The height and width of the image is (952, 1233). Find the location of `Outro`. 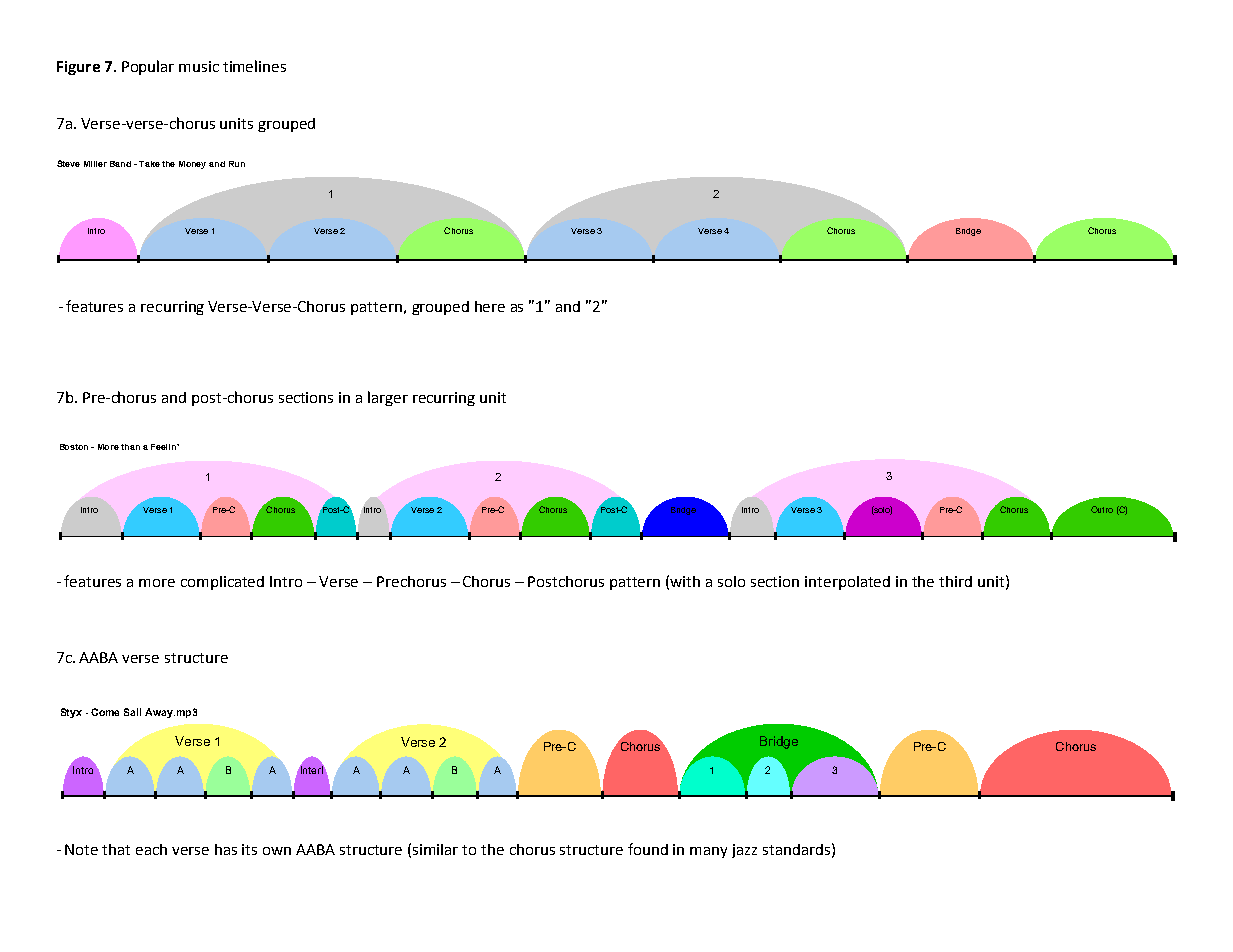

Outro is located at coordinates (1102, 509).
